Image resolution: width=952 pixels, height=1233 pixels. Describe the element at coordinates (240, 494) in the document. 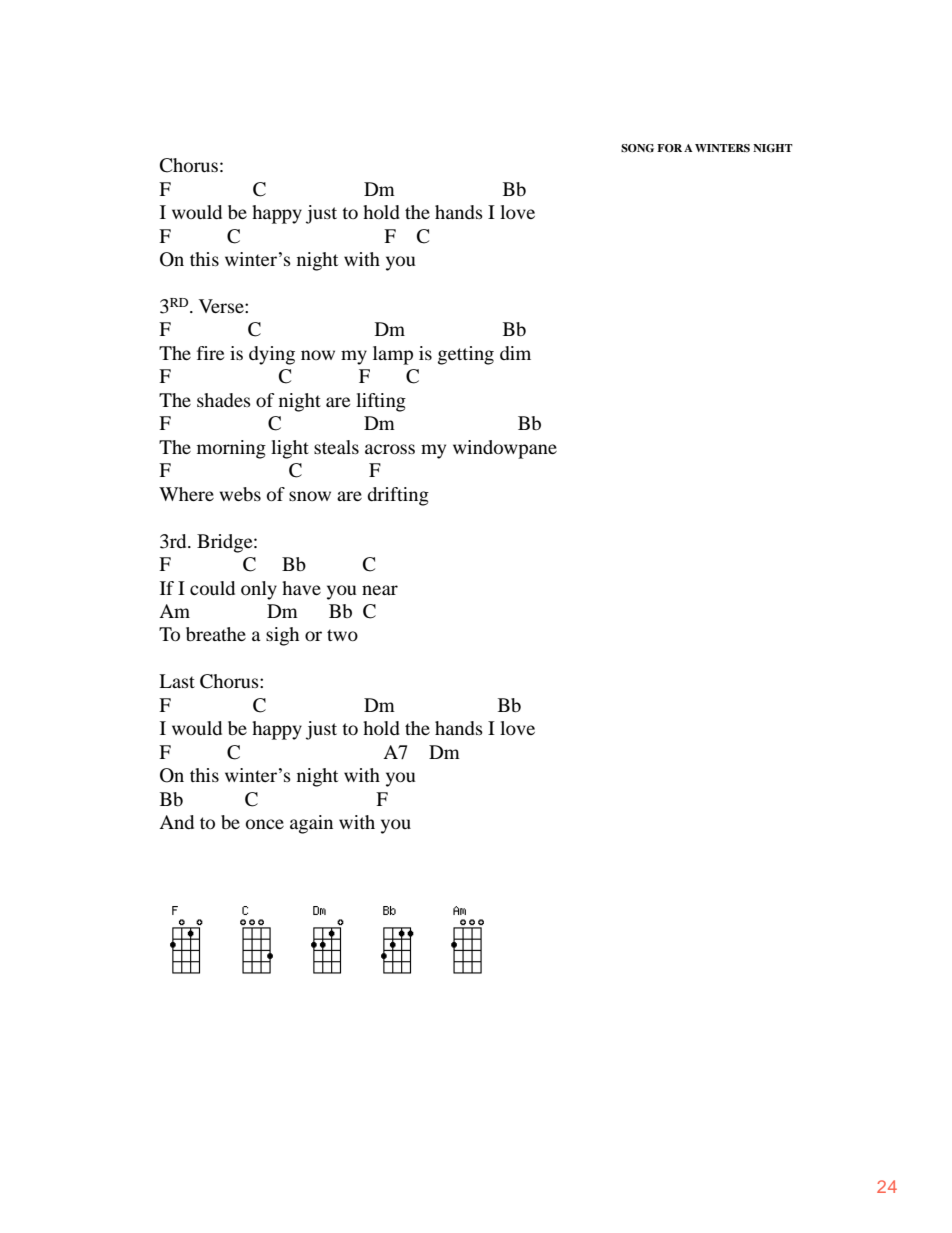

I see `webs` at that location.
